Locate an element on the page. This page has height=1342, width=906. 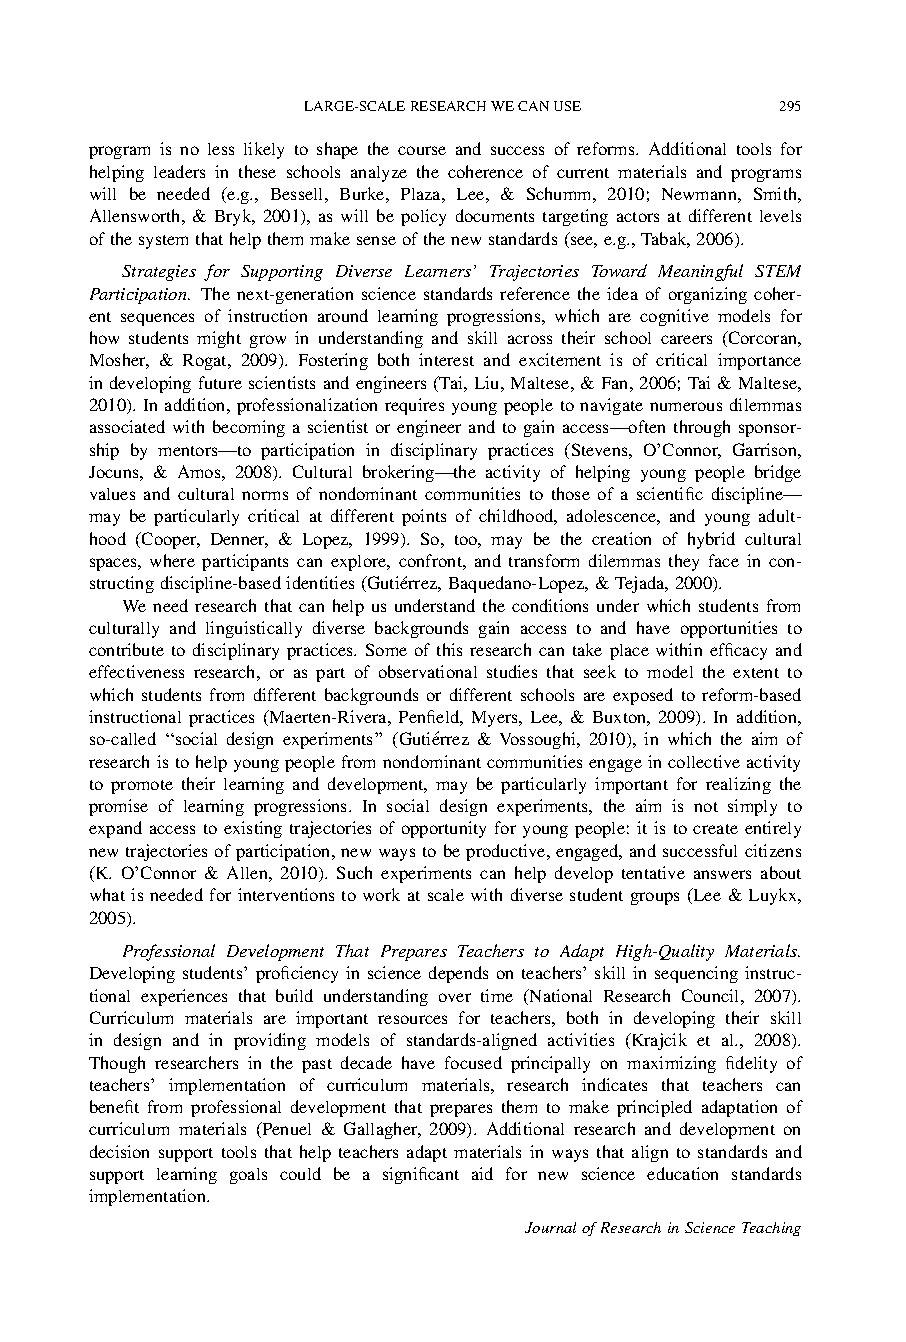
education is located at coordinates (682, 1173).
